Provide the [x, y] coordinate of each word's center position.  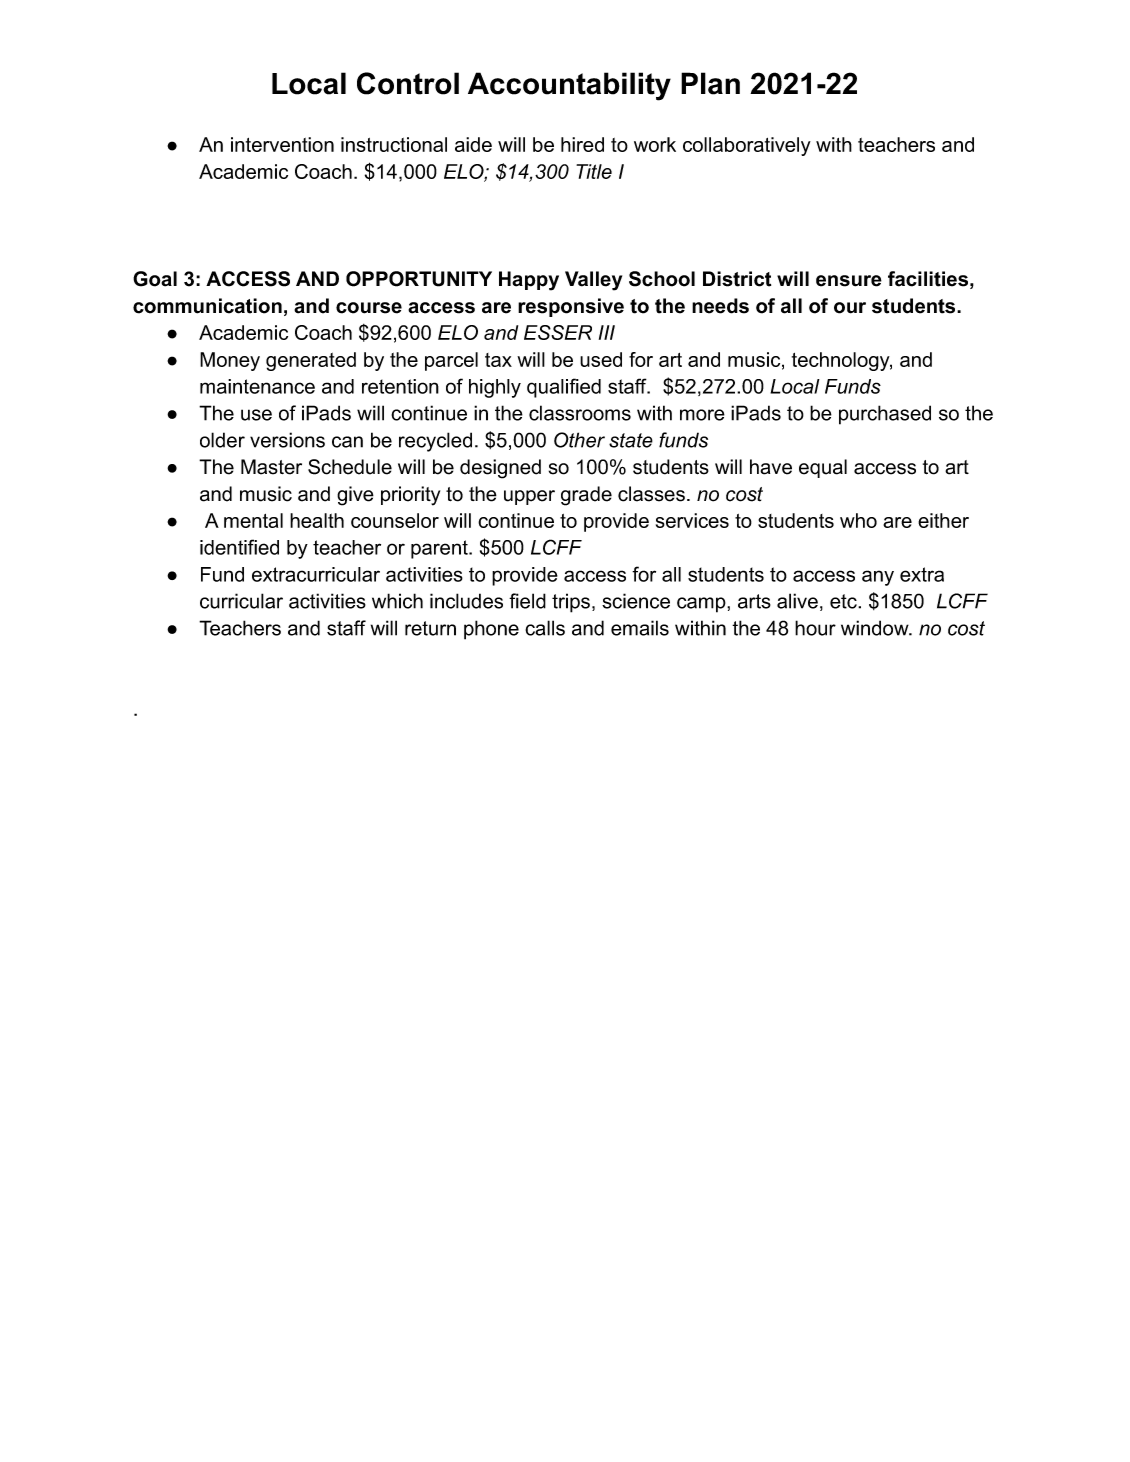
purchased [885, 415]
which [397, 601]
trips [571, 603]
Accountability [569, 86]
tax [498, 360]
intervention [282, 144]
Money [230, 361]
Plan [710, 83]
